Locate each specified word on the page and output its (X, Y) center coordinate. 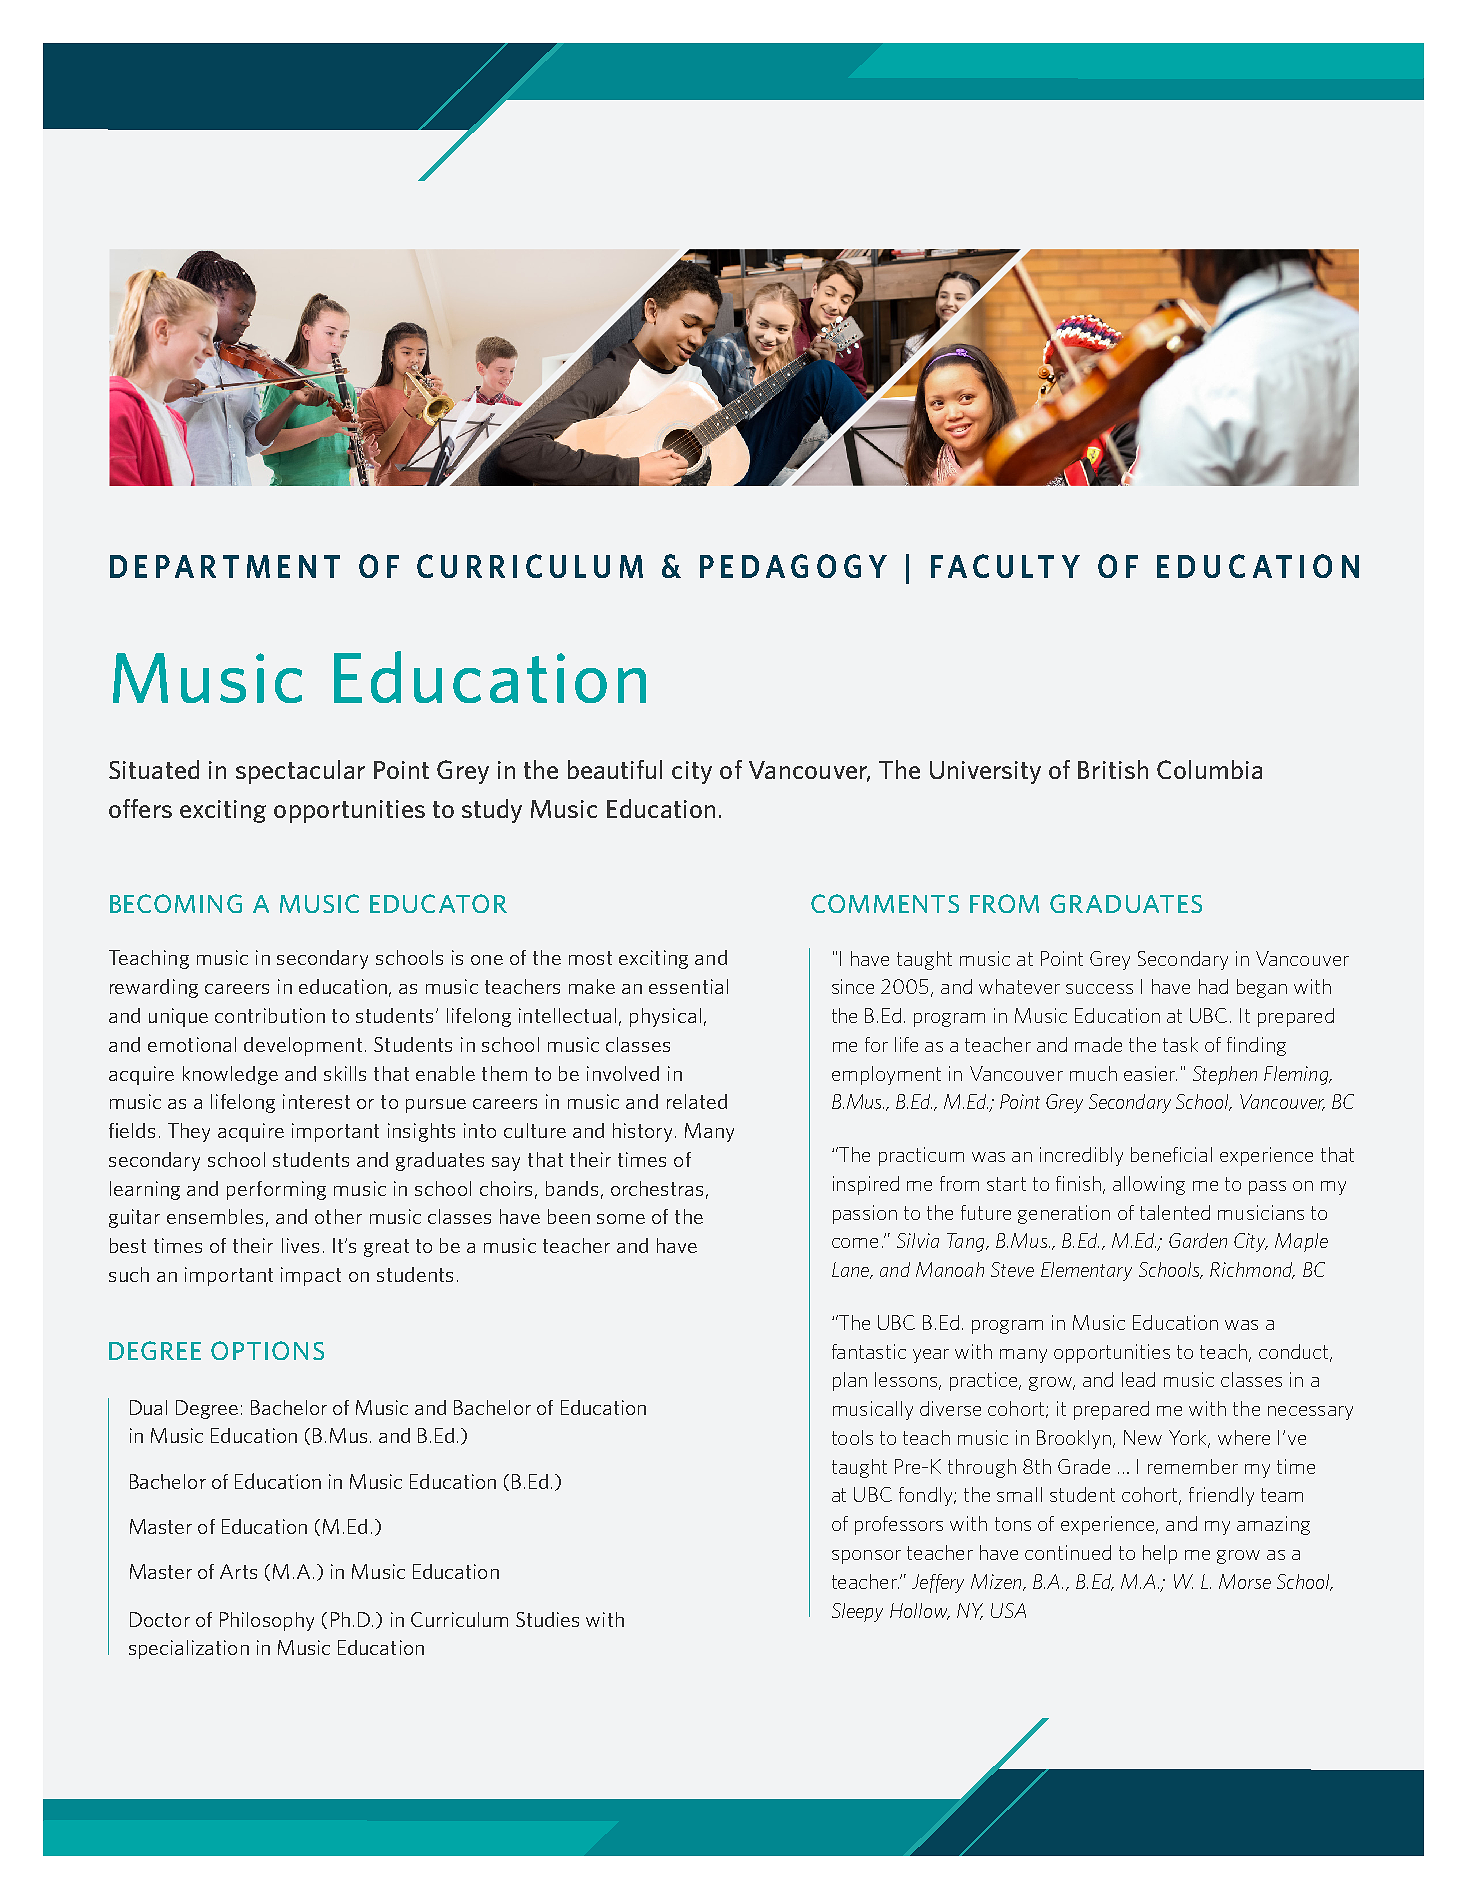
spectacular (300, 772)
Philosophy (267, 1621)
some (621, 1219)
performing (276, 1190)
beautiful (615, 769)
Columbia (1209, 769)
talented (1175, 1212)
